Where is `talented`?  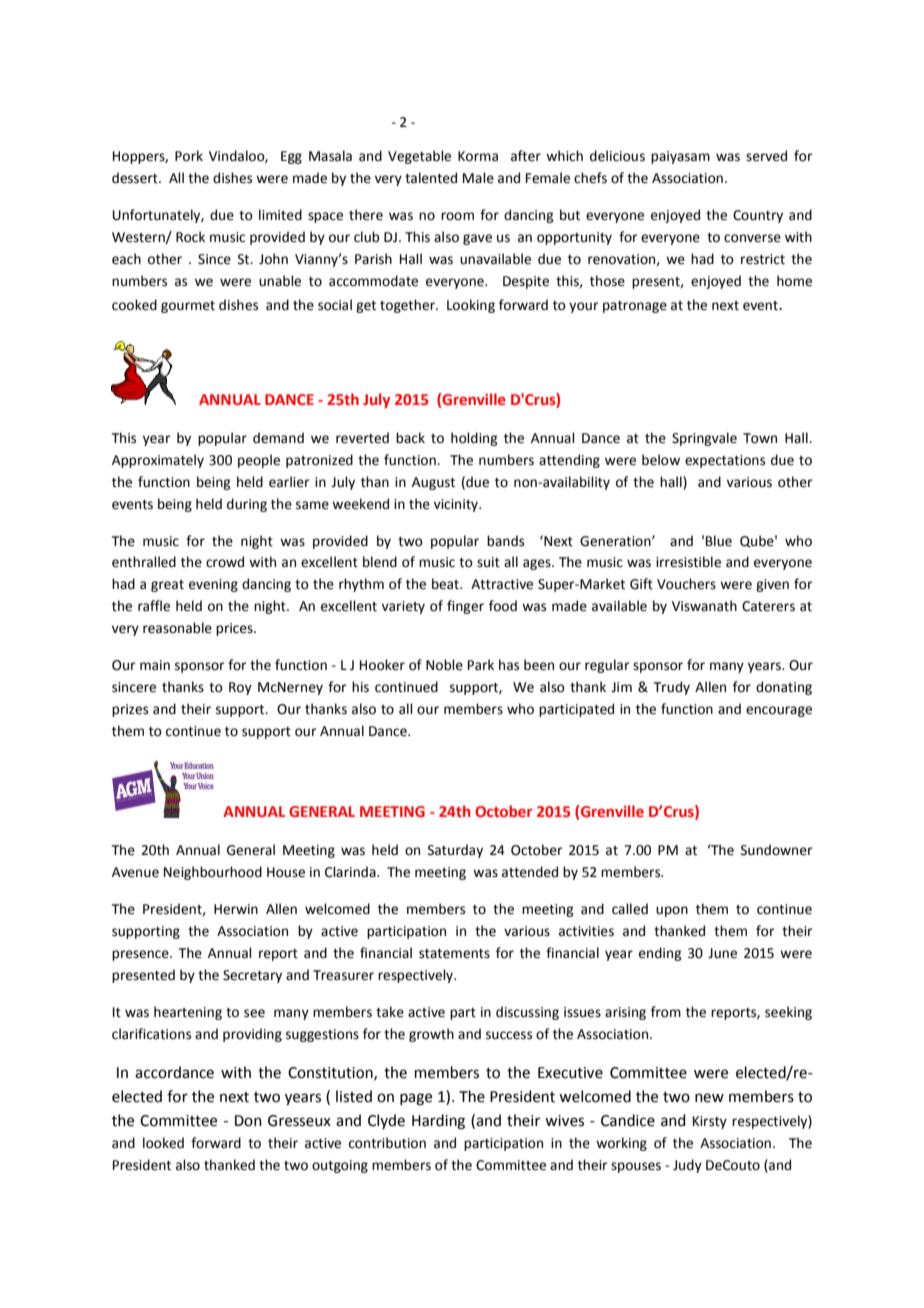
talented is located at coordinates (431, 178).
